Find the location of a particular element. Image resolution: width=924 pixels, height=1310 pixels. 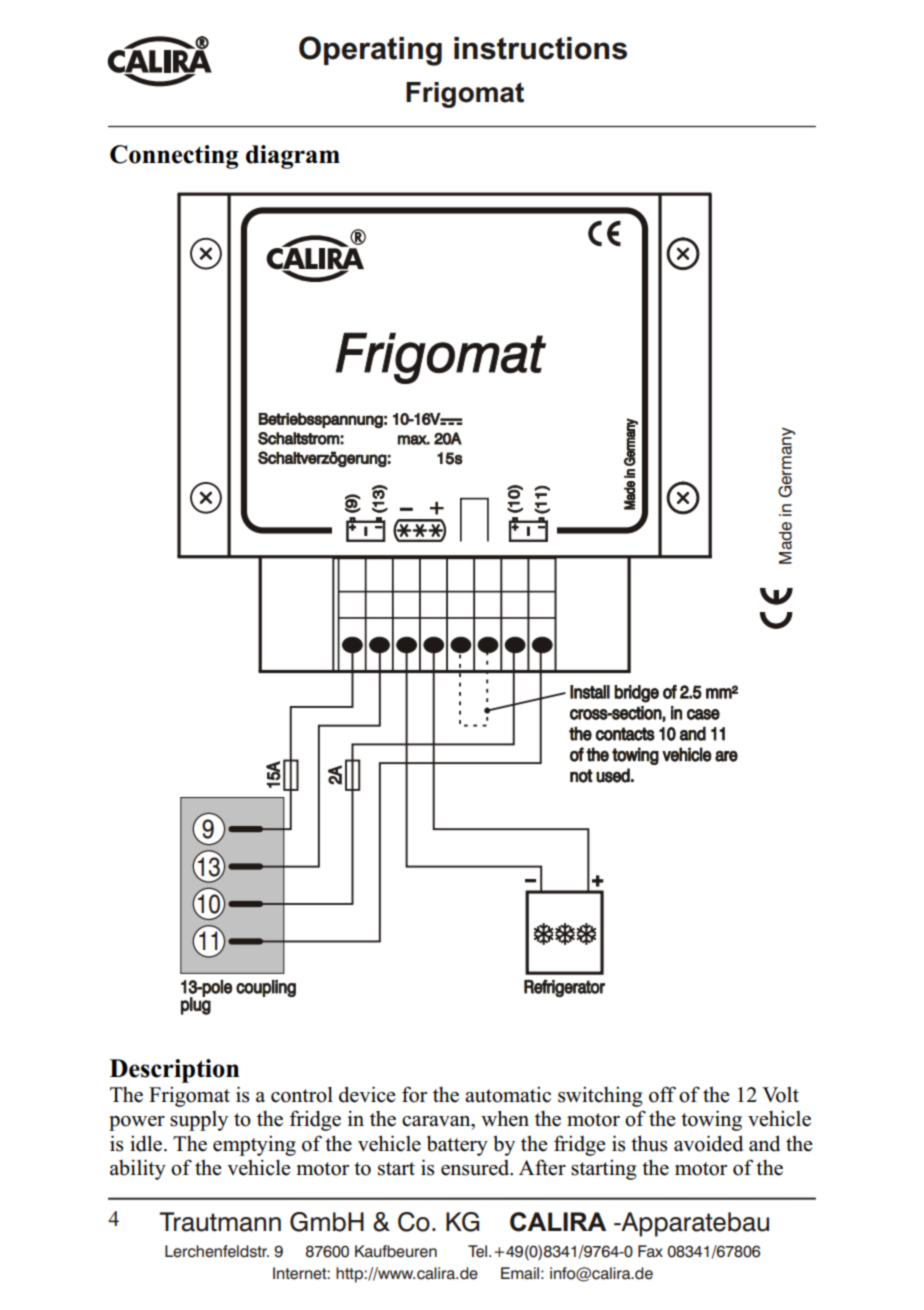

instructions is located at coordinates (540, 48).
